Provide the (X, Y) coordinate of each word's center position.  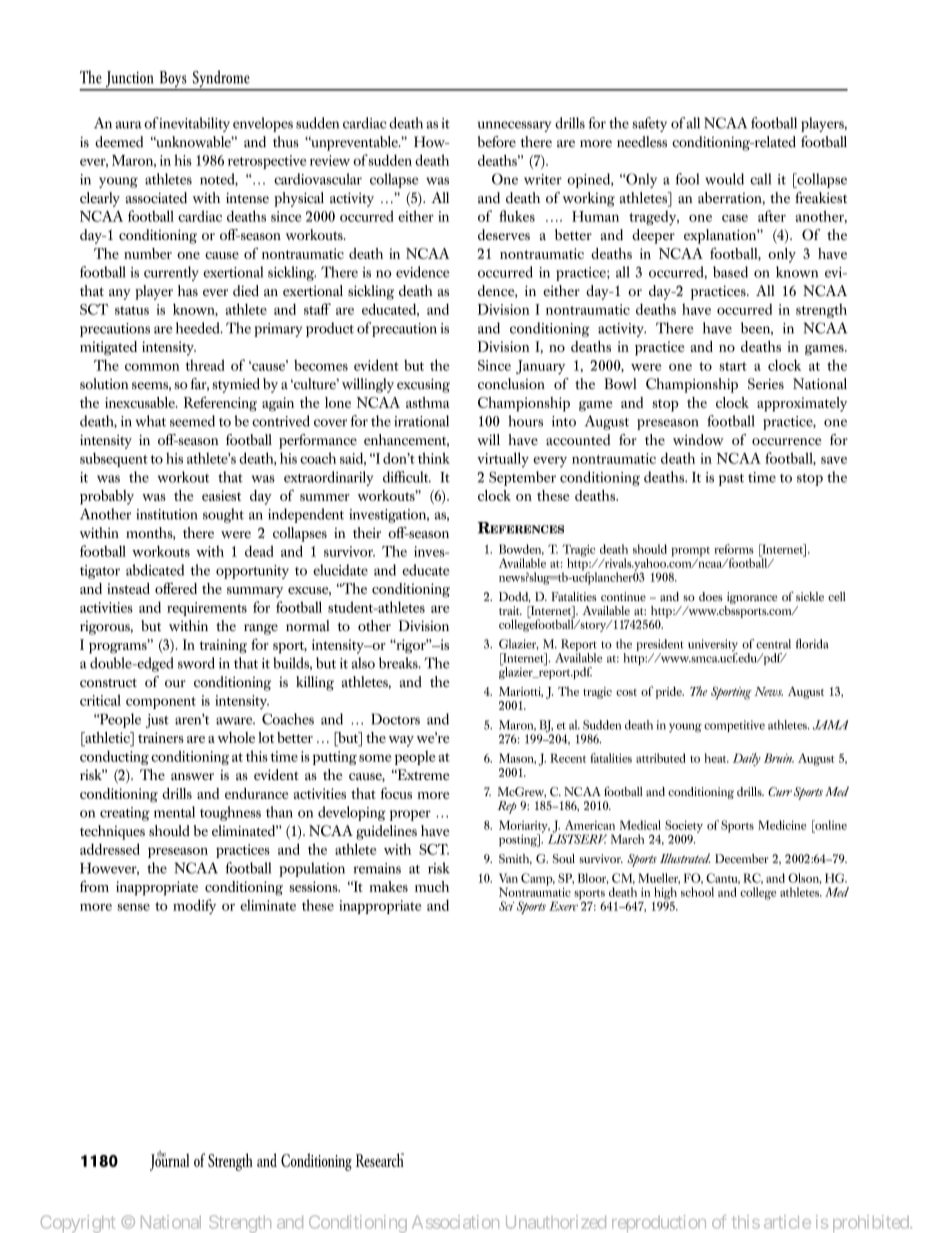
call (760, 179)
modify (194, 907)
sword (196, 663)
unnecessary (514, 126)
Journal (169, 1161)
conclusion (511, 384)
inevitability (194, 124)
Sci (506, 906)
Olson (805, 878)
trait (510, 610)
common (152, 367)
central (773, 644)
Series (766, 384)
